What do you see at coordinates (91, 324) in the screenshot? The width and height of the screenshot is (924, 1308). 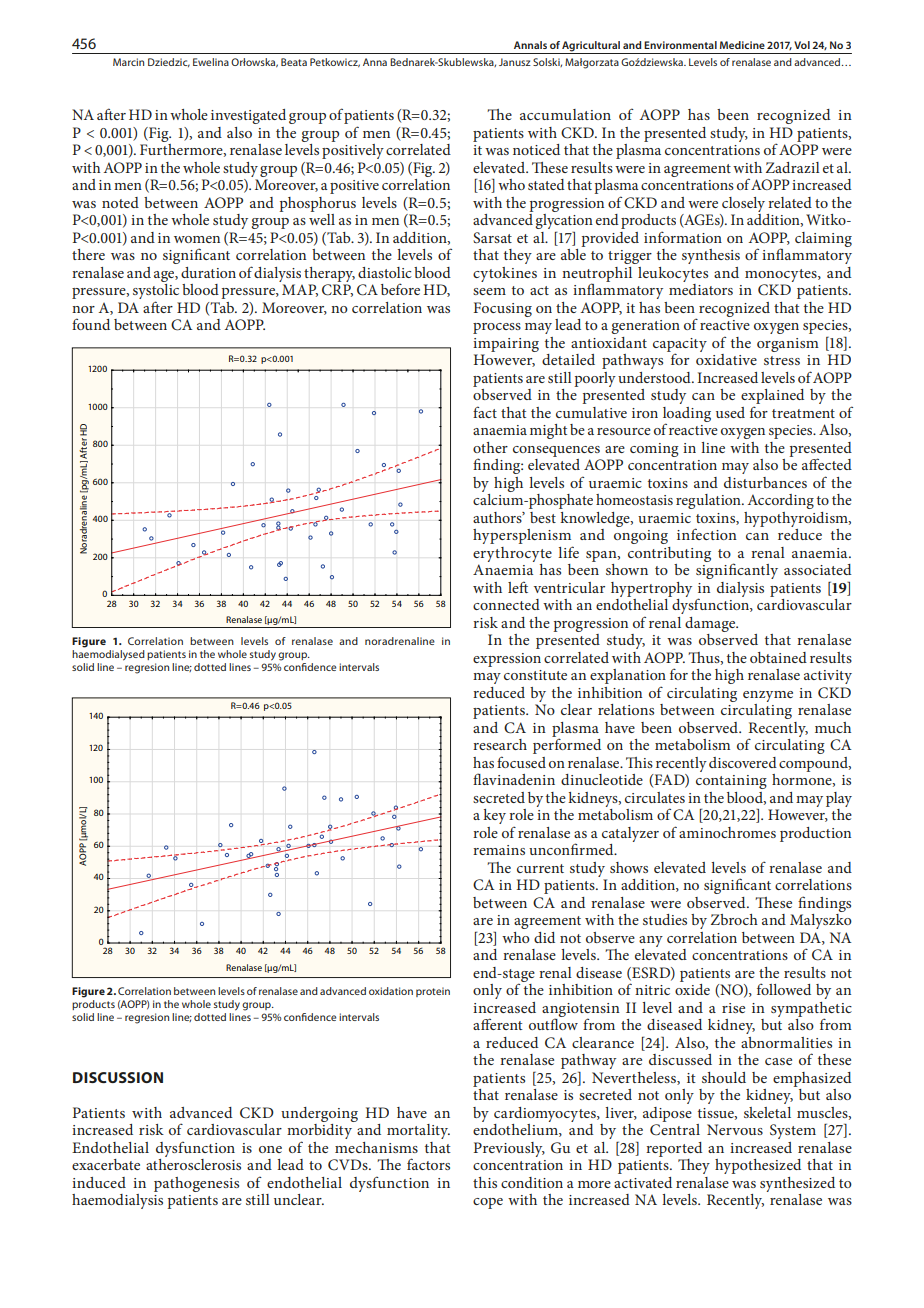 I see `found` at bounding box center [91, 324].
